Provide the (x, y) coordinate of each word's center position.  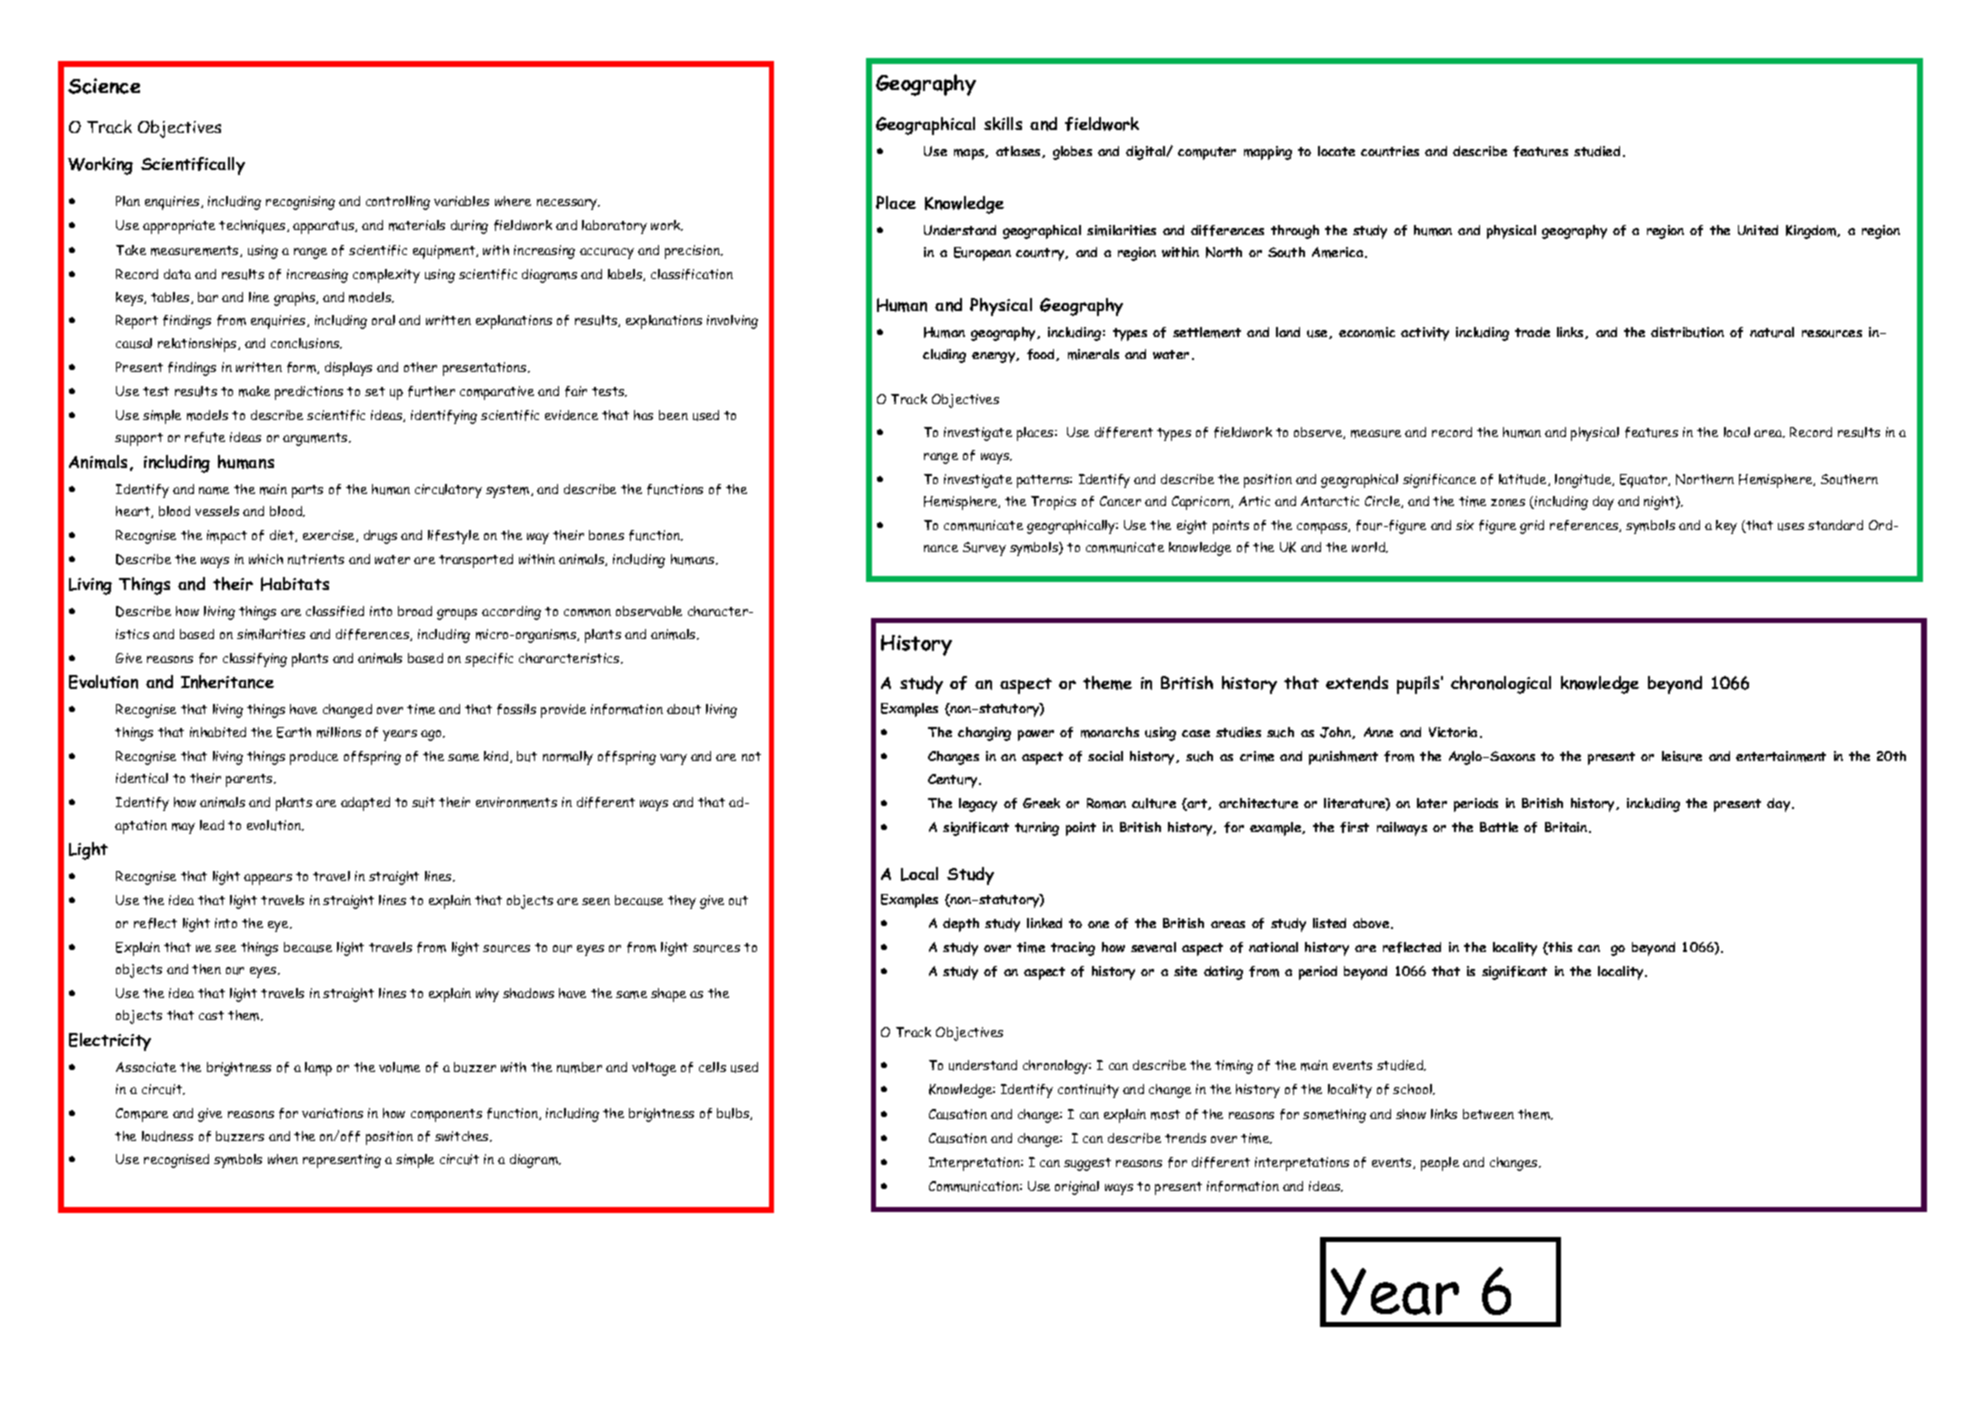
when (283, 1159)
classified (335, 611)
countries (1390, 151)
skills (1003, 123)
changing (984, 734)
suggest (1087, 1164)
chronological (1501, 685)
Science (104, 86)
